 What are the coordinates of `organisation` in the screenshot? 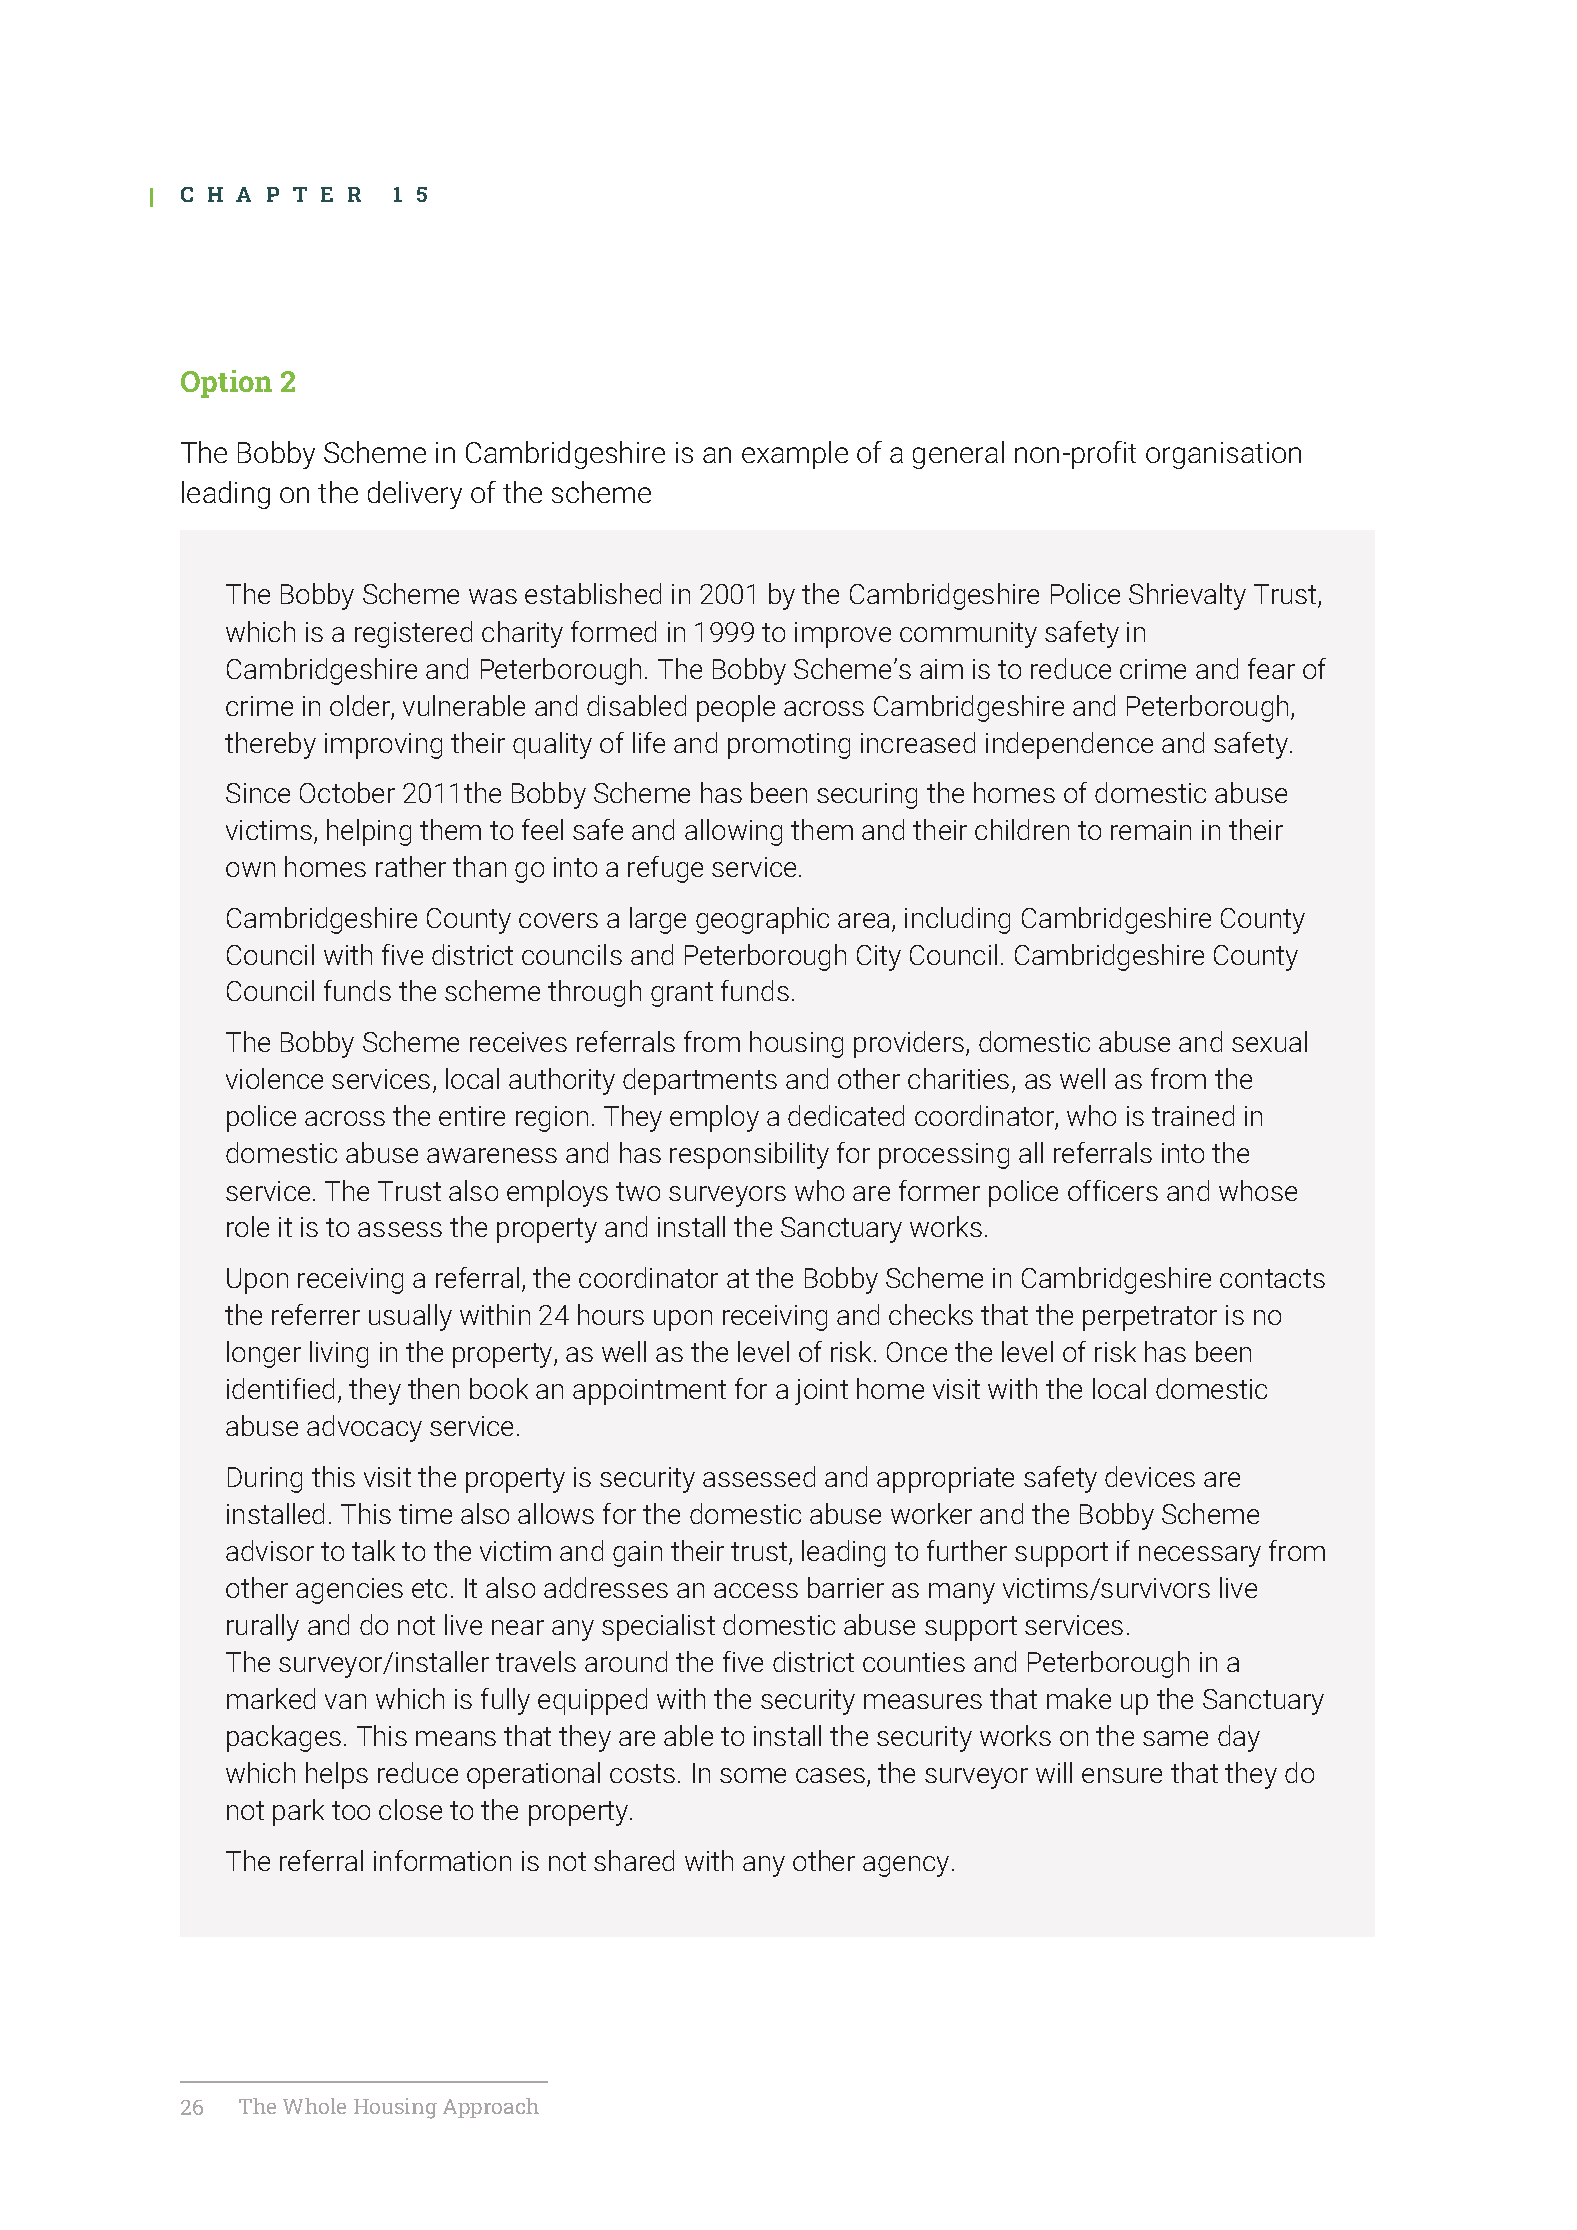 It's located at (1223, 455).
